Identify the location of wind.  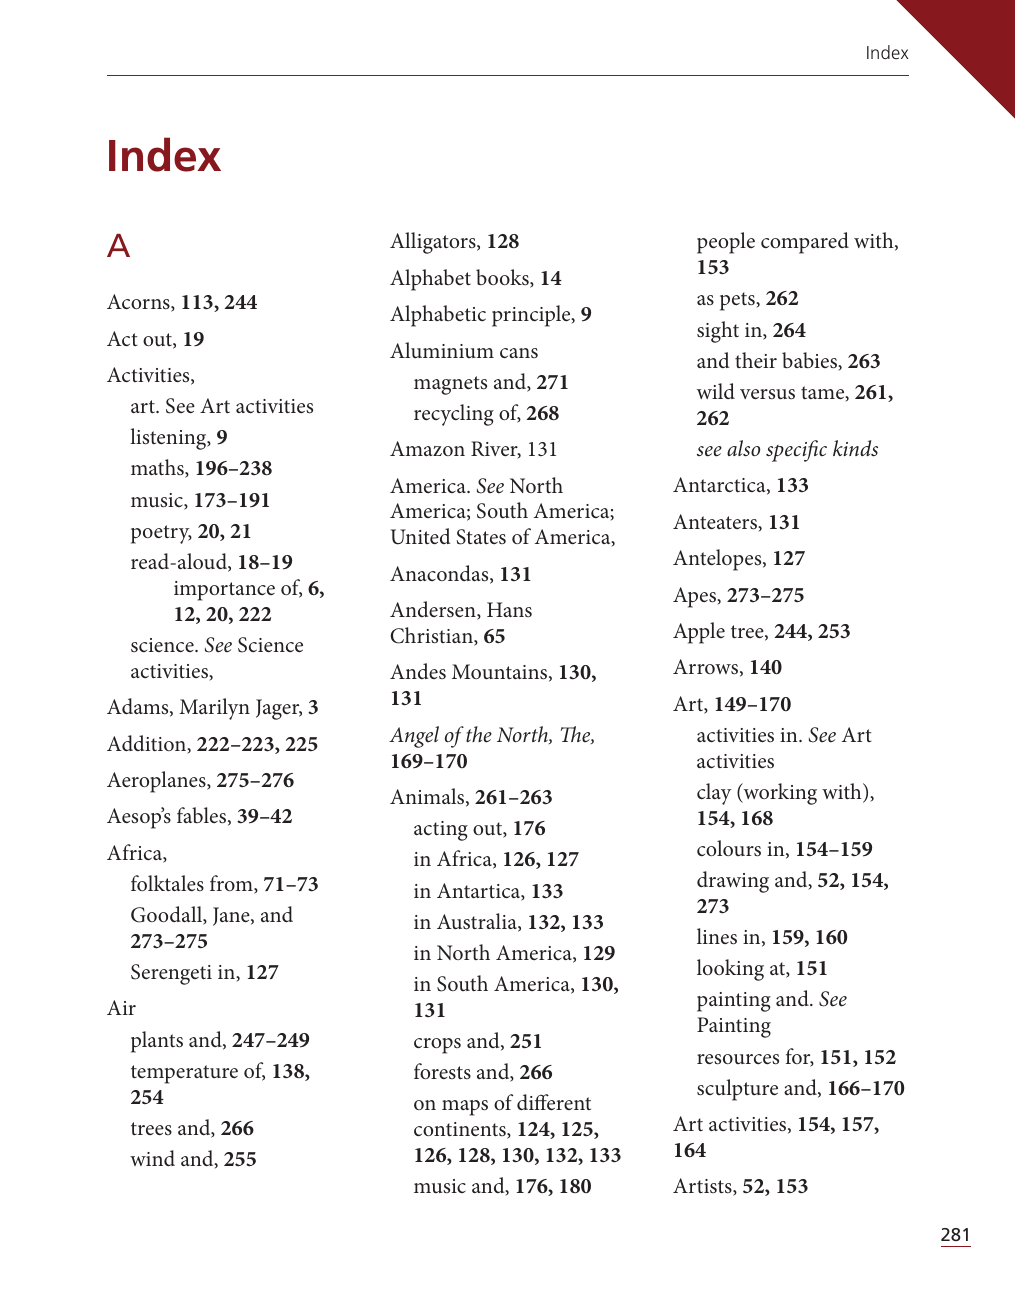
(152, 1158).
